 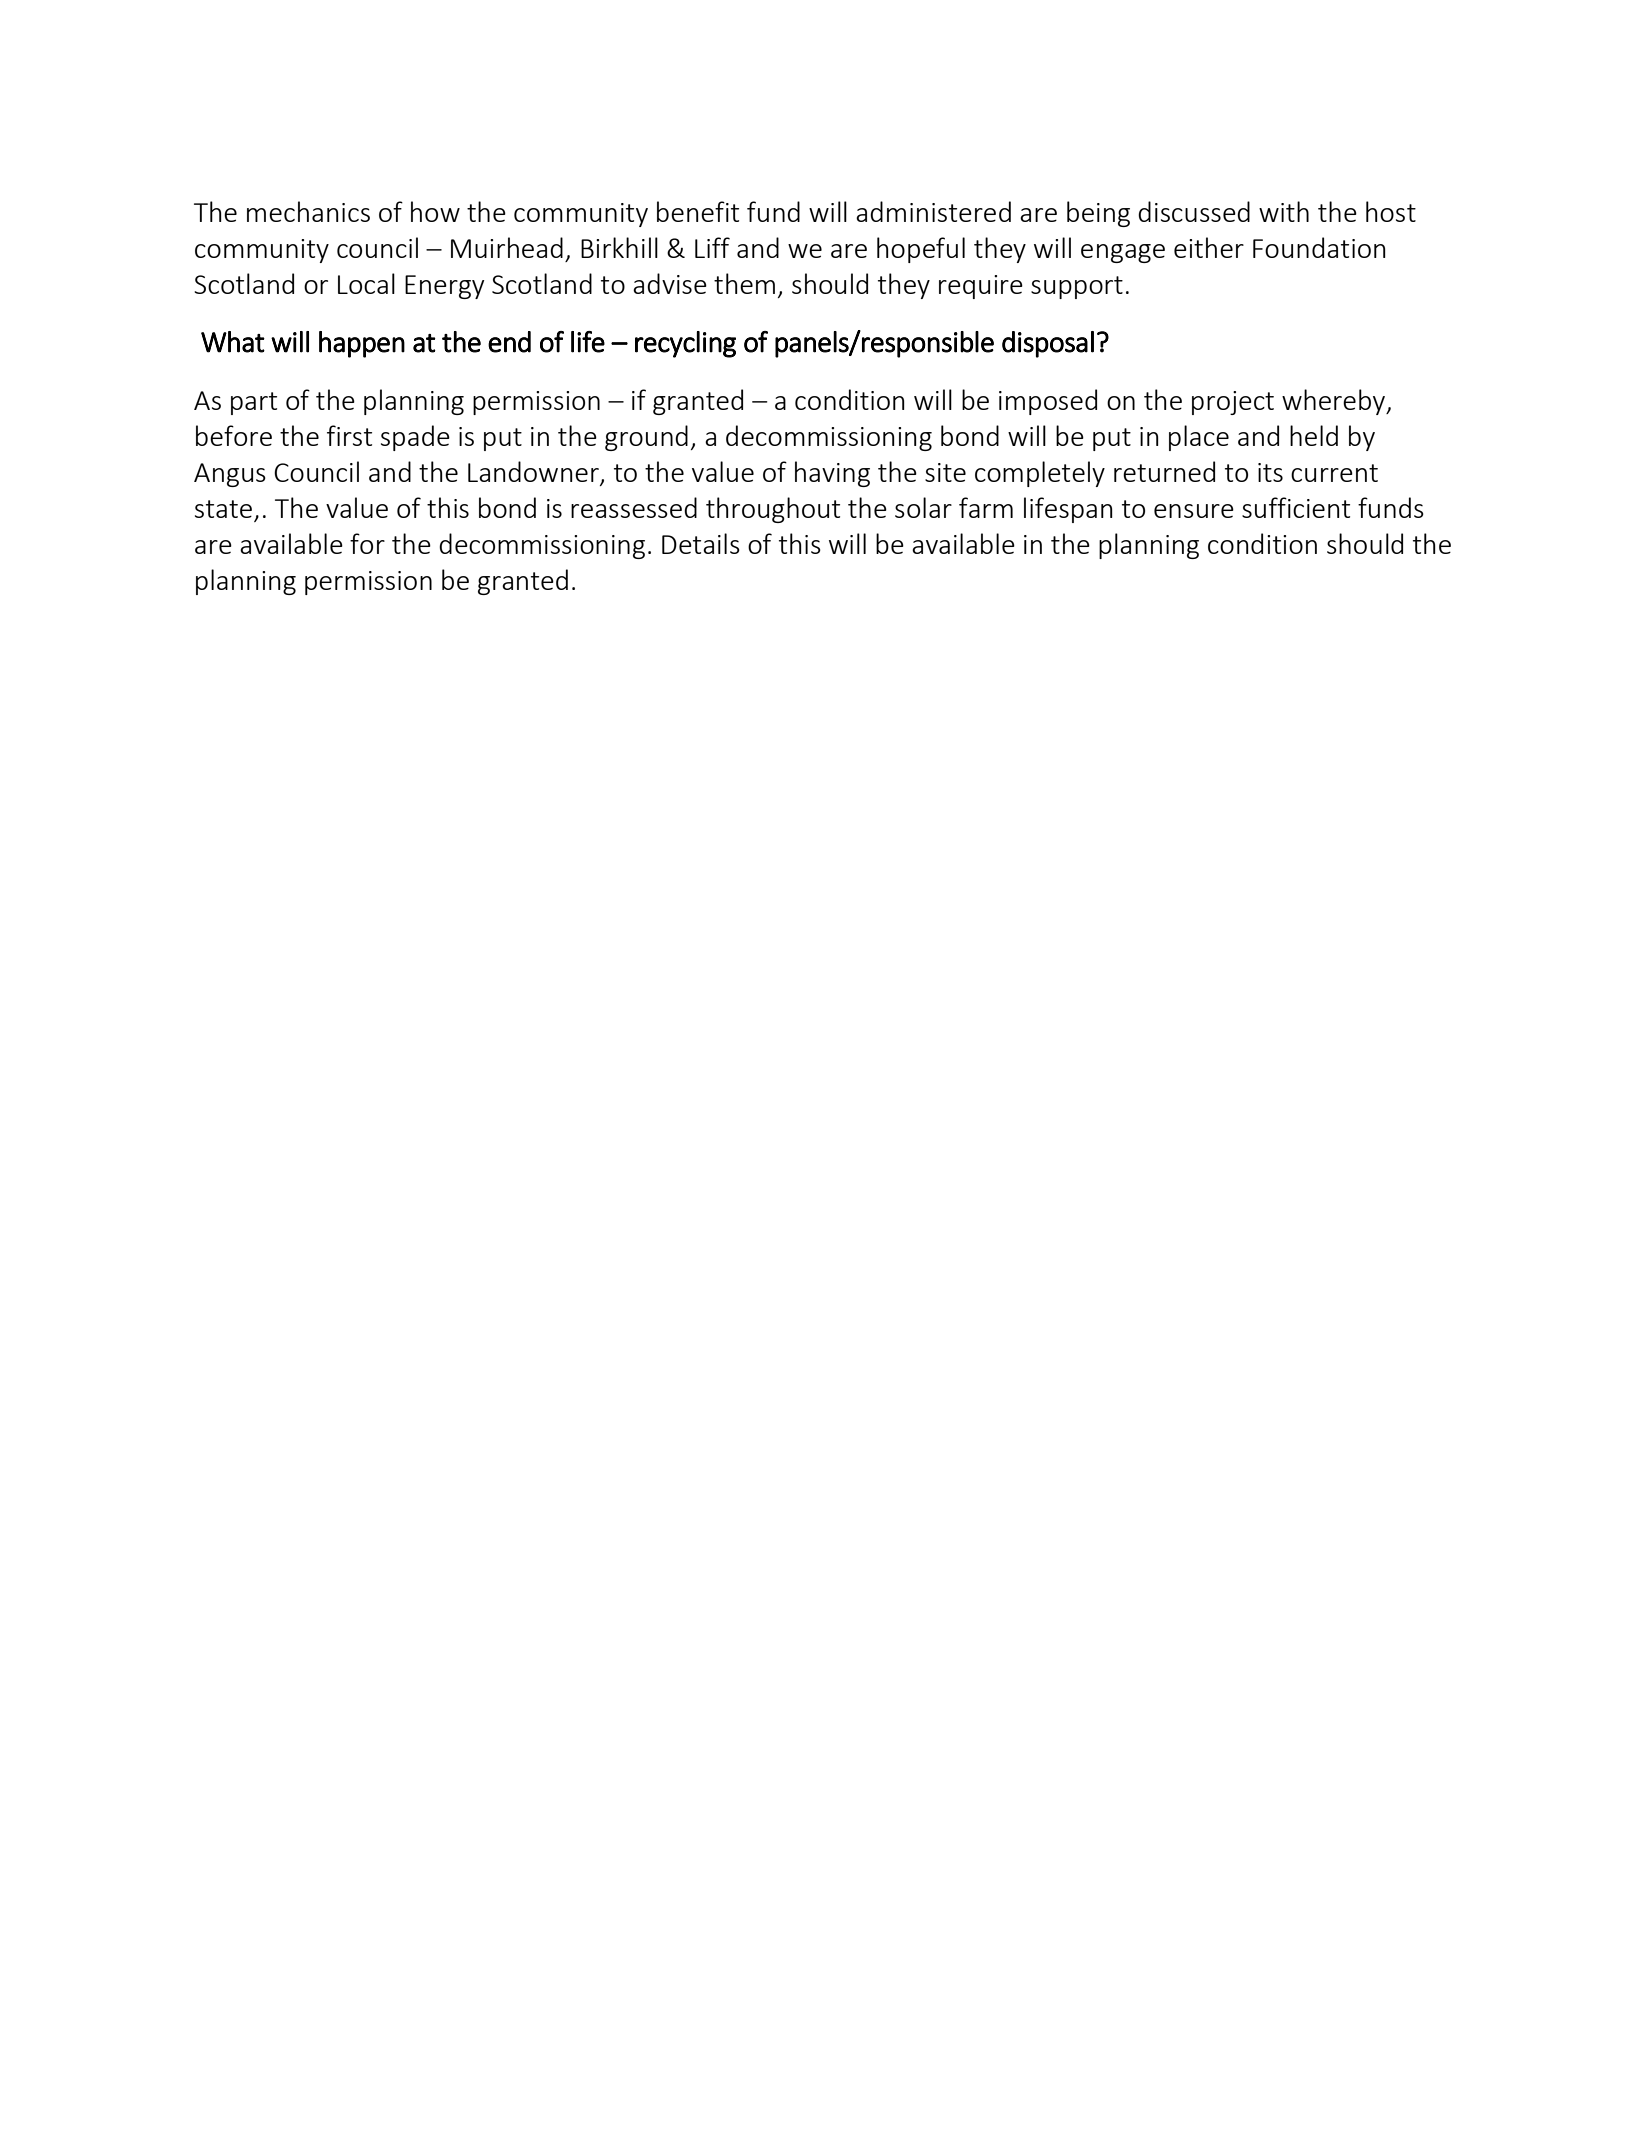 I want to click on mechanics, so click(x=308, y=211).
